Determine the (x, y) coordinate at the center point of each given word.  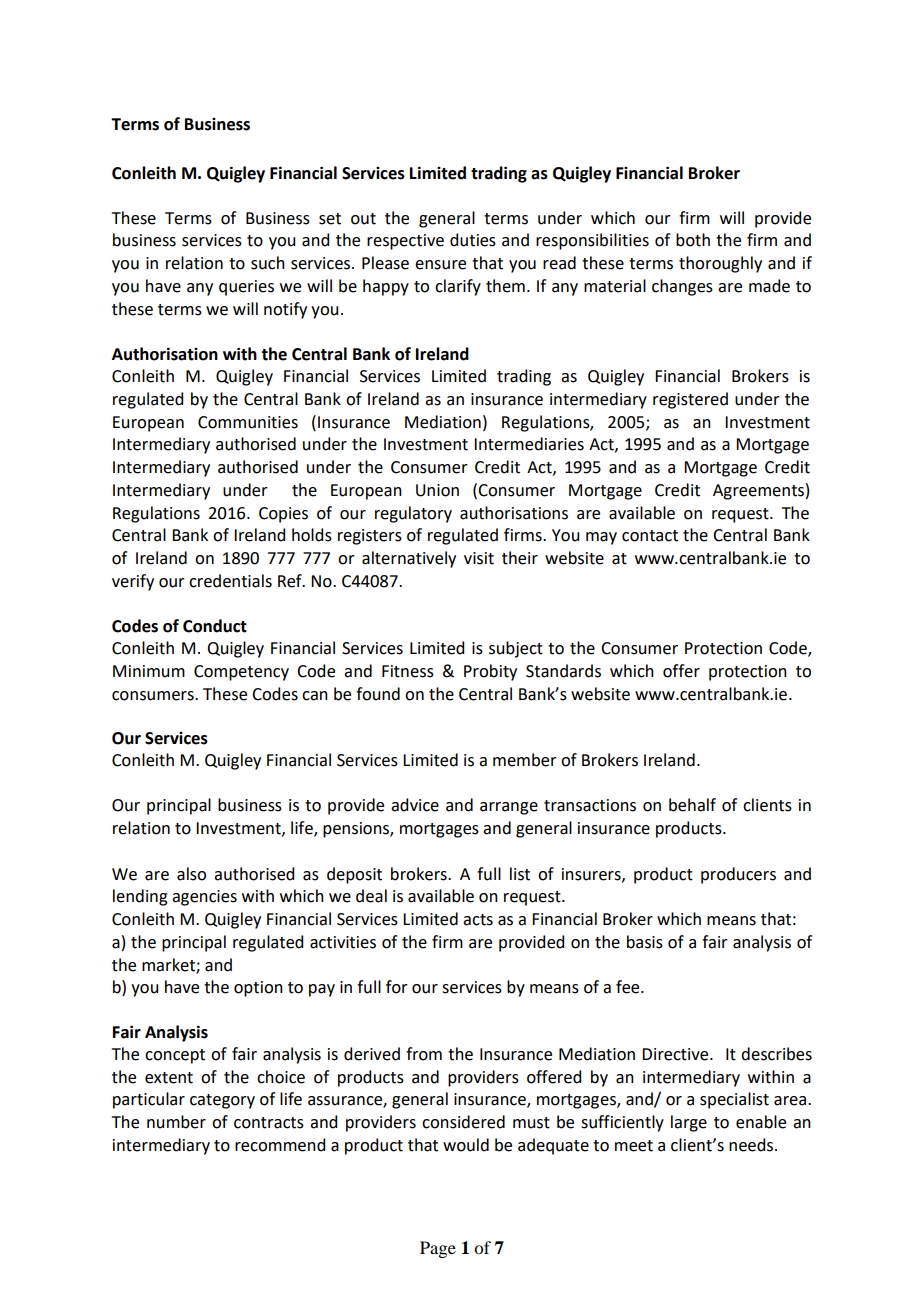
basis (645, 942)
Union (437, 490)
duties (473, 240)
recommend (280, 1145)
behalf (692, 805)
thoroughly (720, 264)
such (268, 263)
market (169, 965)
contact (650, 536)
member (525, 760)
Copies (283, 515)
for (397, 987)
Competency (241, 673)
